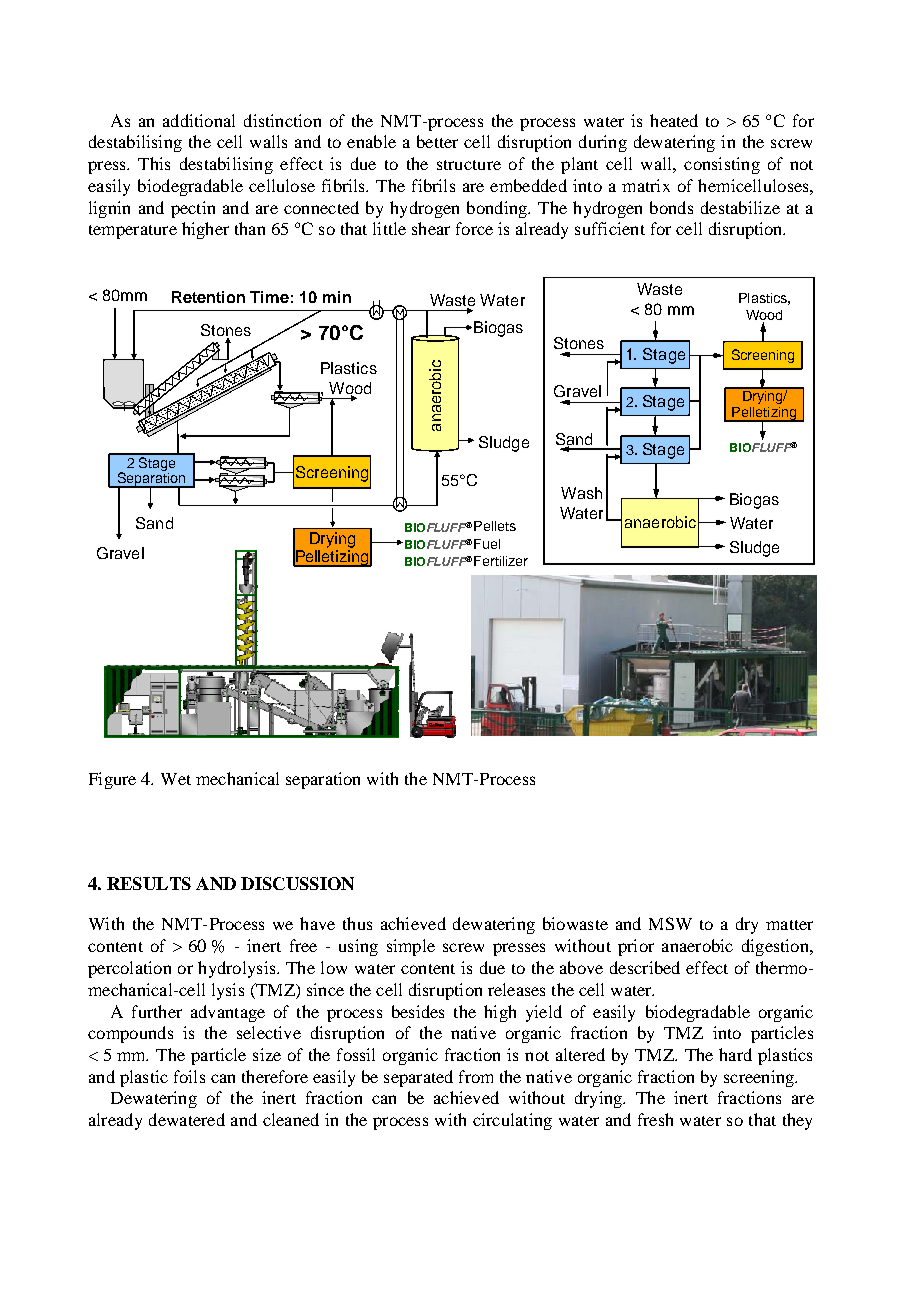 The height and width of the screenshot is (1308, 924). Describe the element at coordinates (735, 1054) in the screenshot. I see `hard` at that location.
